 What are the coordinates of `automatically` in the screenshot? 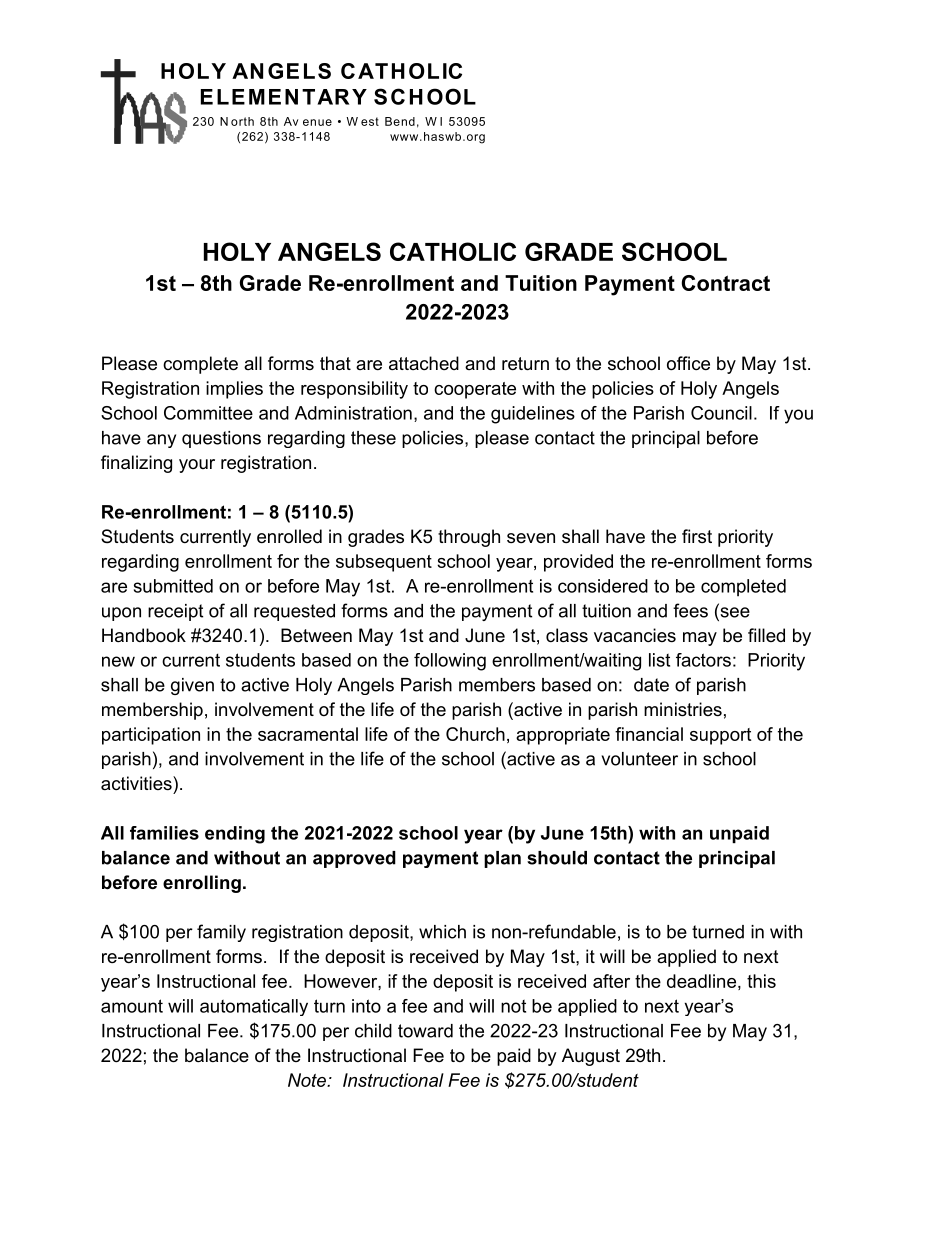 It's located at (254, 1007).
